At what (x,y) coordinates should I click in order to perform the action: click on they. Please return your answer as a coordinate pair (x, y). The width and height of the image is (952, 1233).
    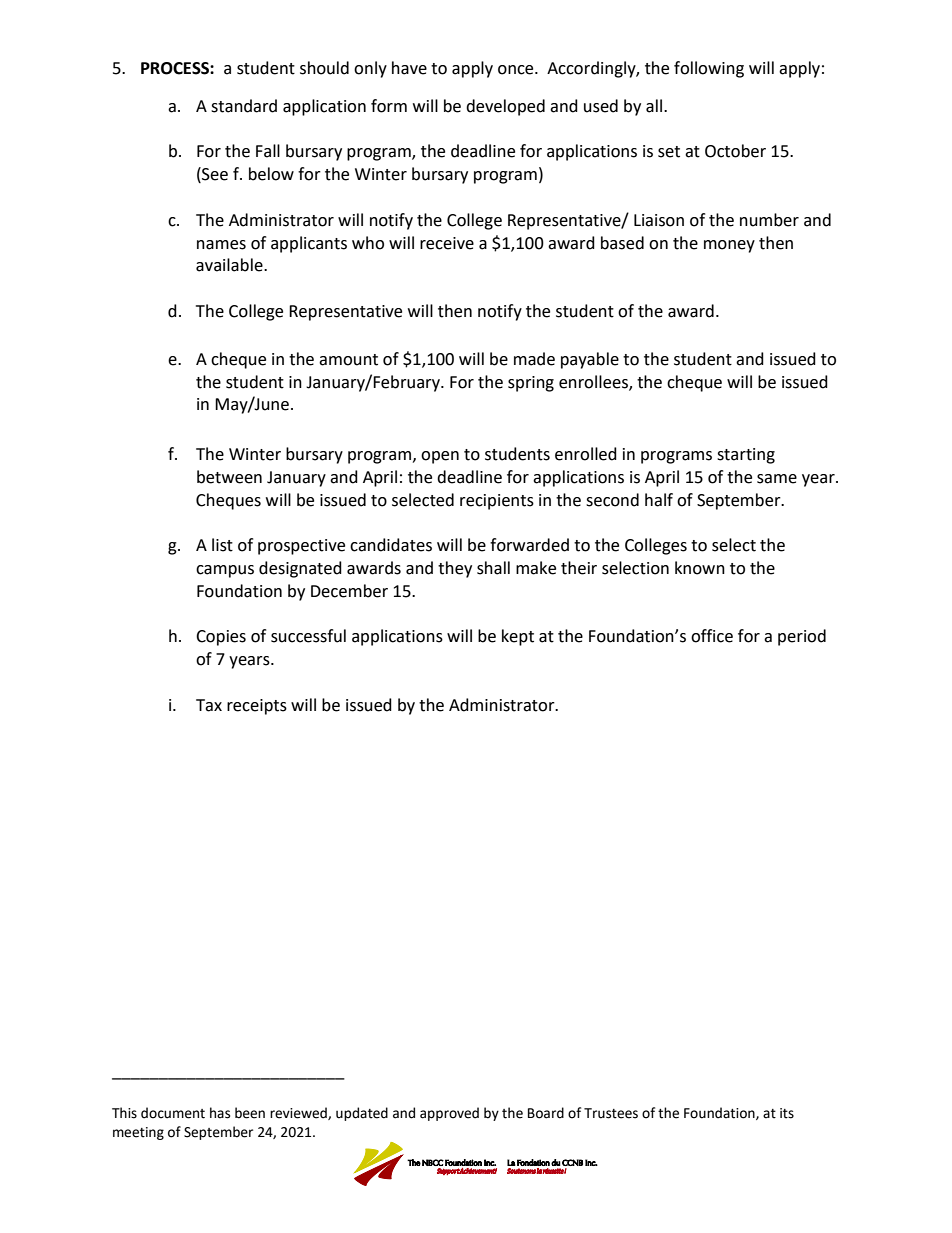
    Looking at the image, I should click on (455, 569).
